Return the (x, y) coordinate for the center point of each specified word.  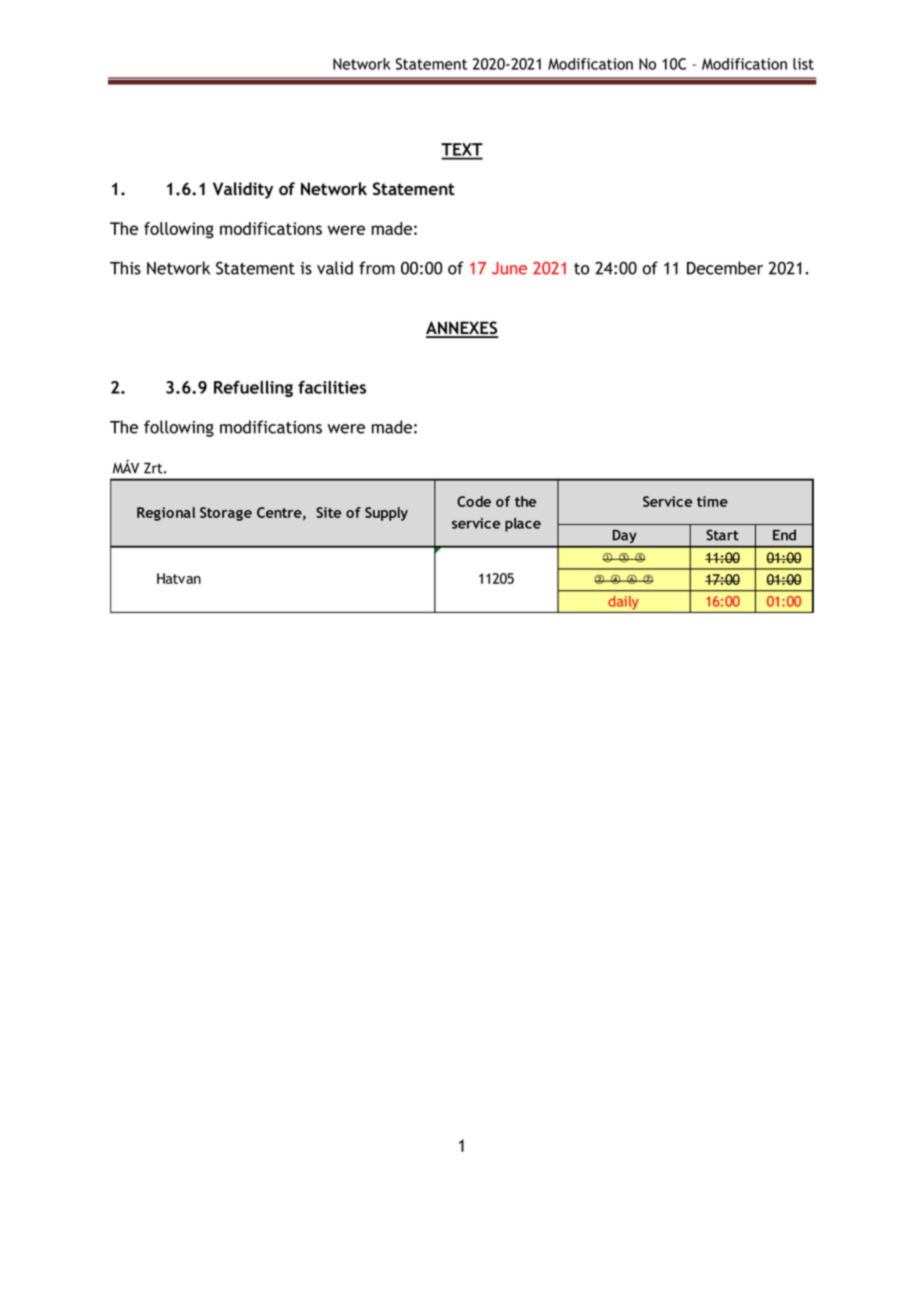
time (712, 501)
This (125, 268)
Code (474, 501)
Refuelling (253, 388)
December (725, 268)
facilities (332, 387)
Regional (166, 514)
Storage (226, 514)
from (377, 268)
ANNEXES (462, 329)
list (803, 64)
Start (722, 535)
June (509, 268)
